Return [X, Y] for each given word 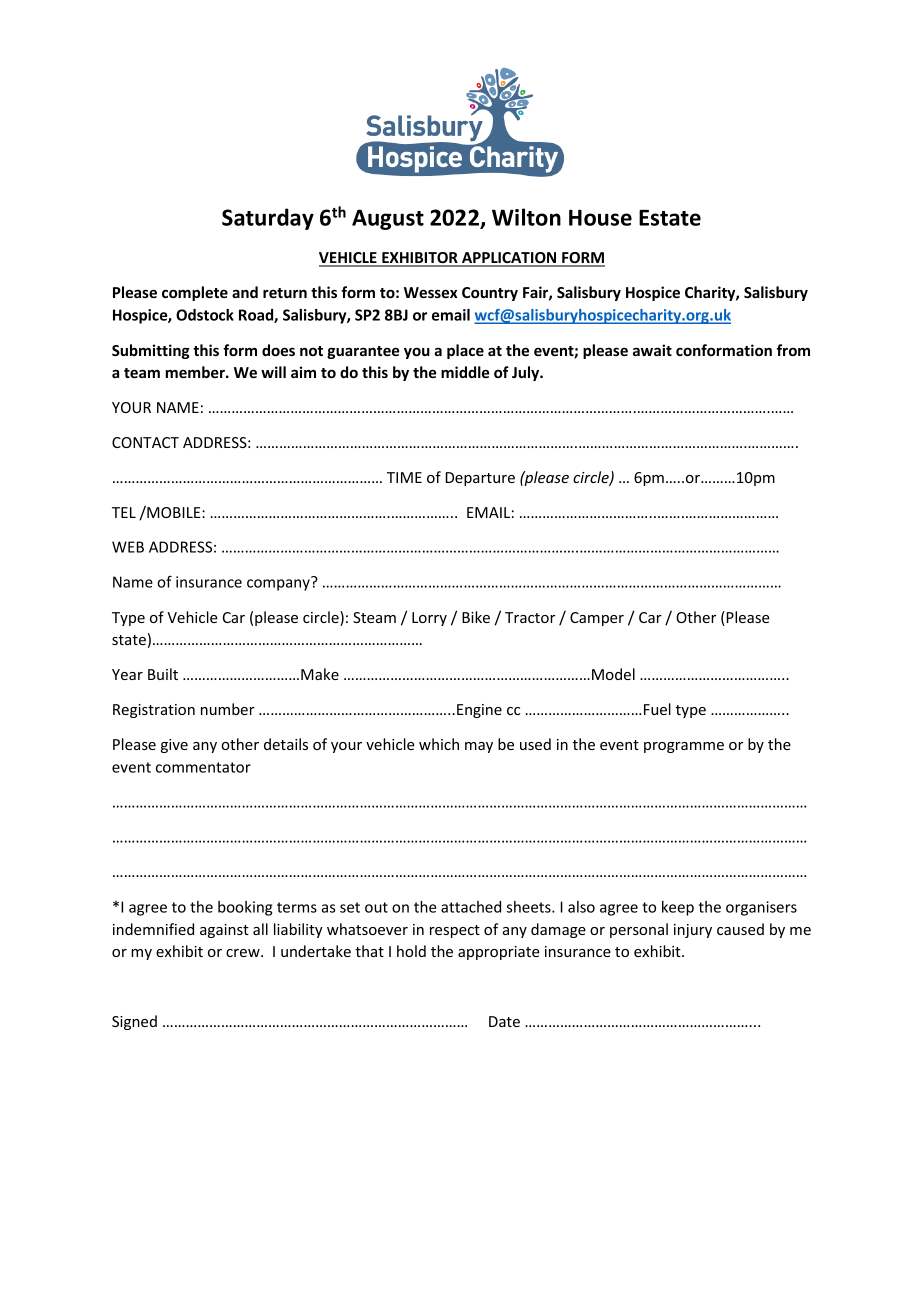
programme [684, 747]
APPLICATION [509, 259]
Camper [597, 619]
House [600, 217]
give [174, 746]
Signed [134, 1022]
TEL [124, 512]
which [439, 744]
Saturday [268, 219]
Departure [480, 479]
